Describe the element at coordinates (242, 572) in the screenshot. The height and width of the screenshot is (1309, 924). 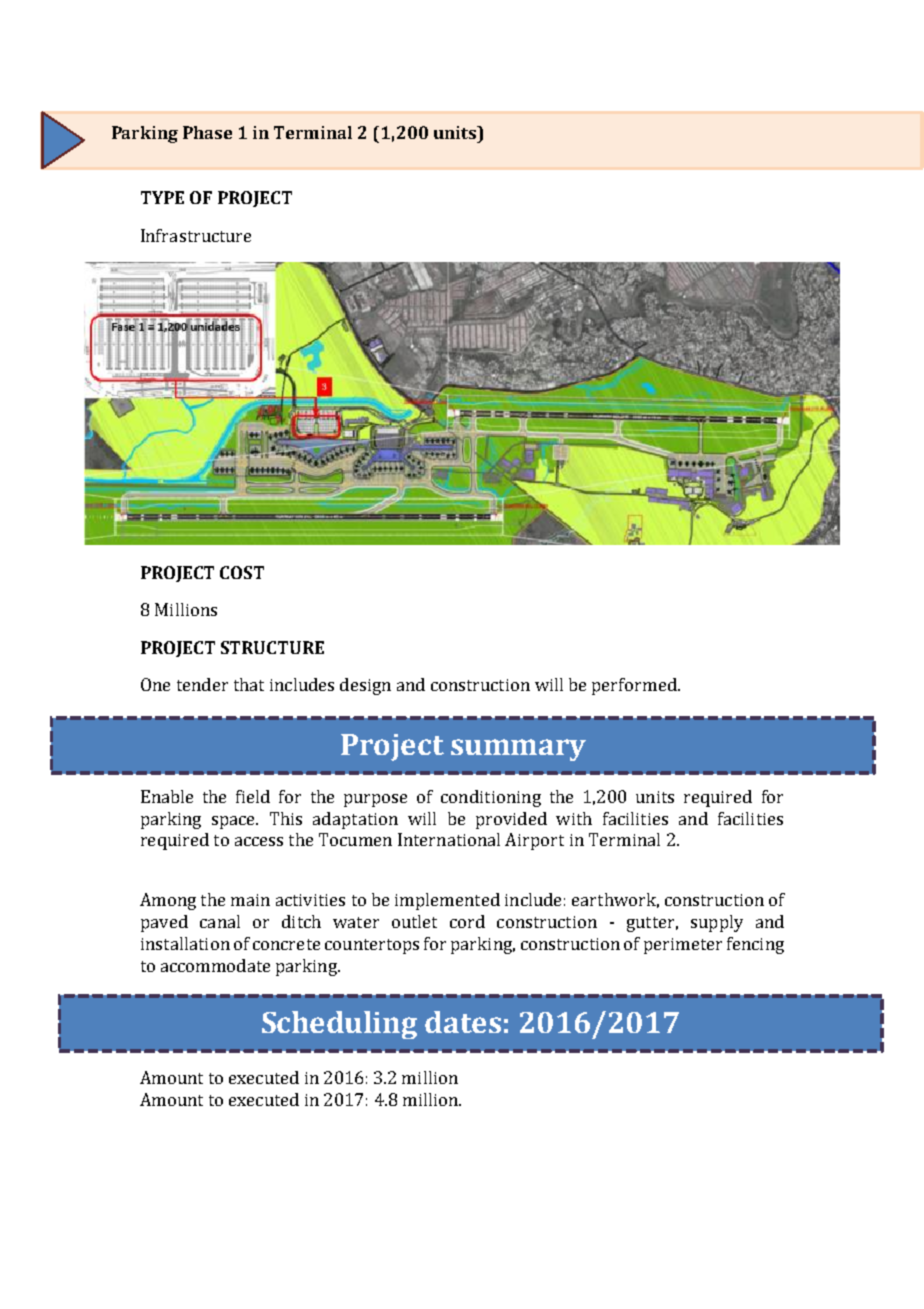
I see `COST` at that location.
